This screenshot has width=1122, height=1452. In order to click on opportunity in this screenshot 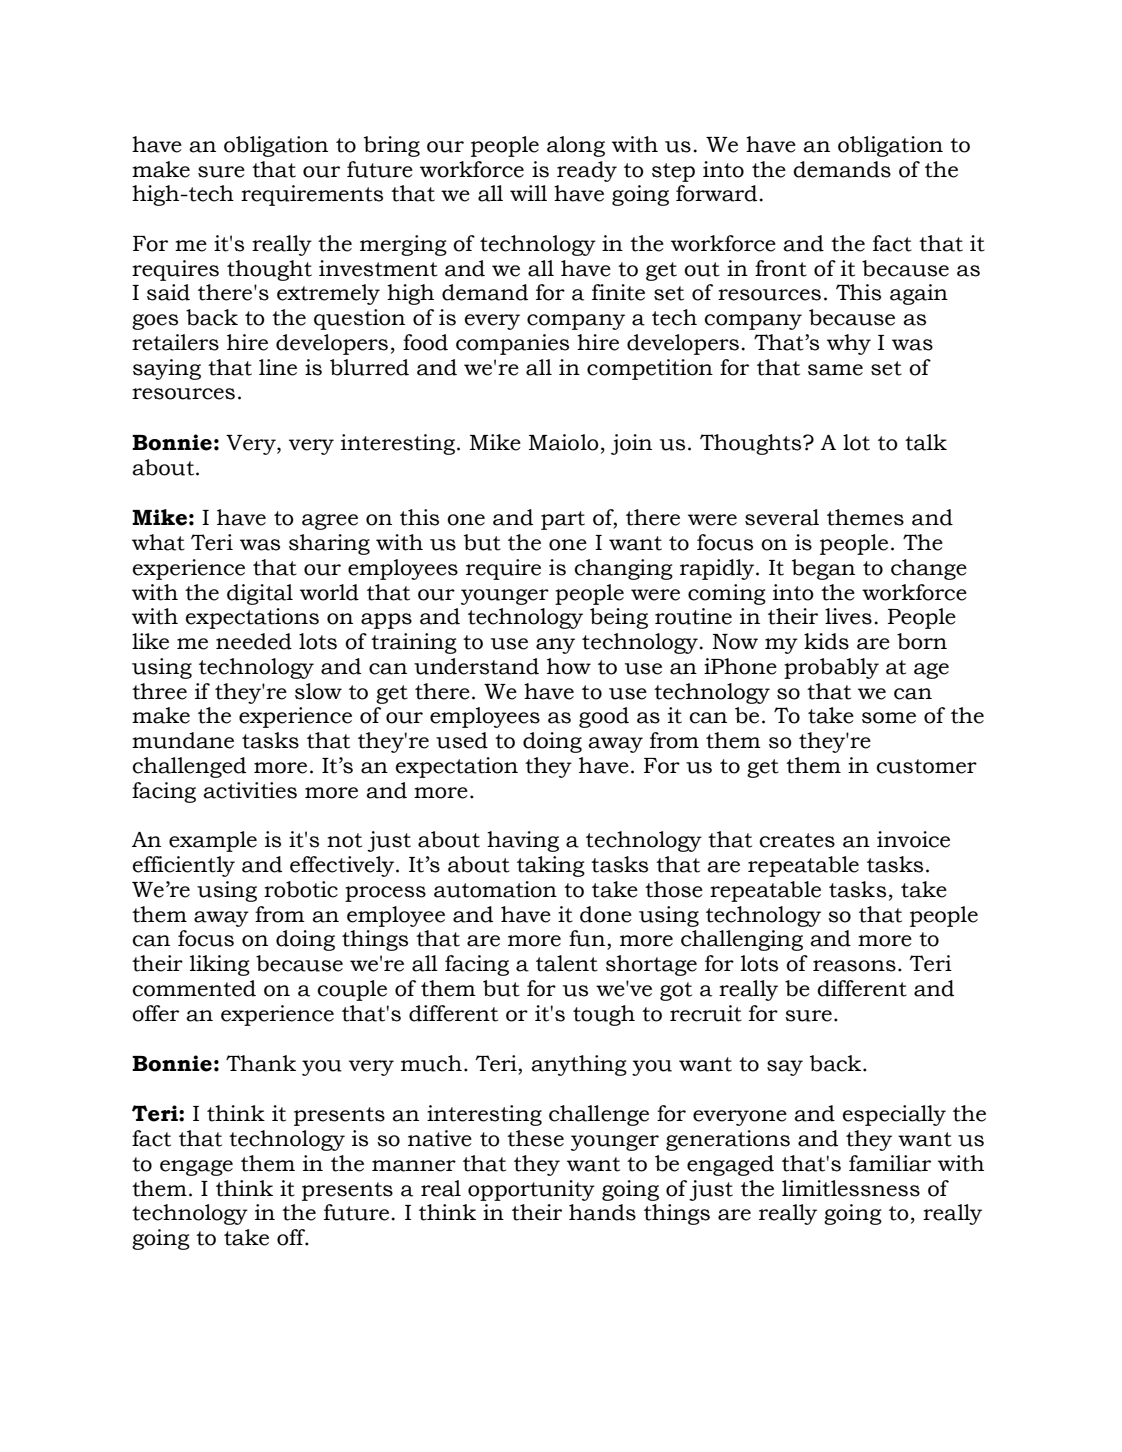, I will do `click(531, 1190)`.
